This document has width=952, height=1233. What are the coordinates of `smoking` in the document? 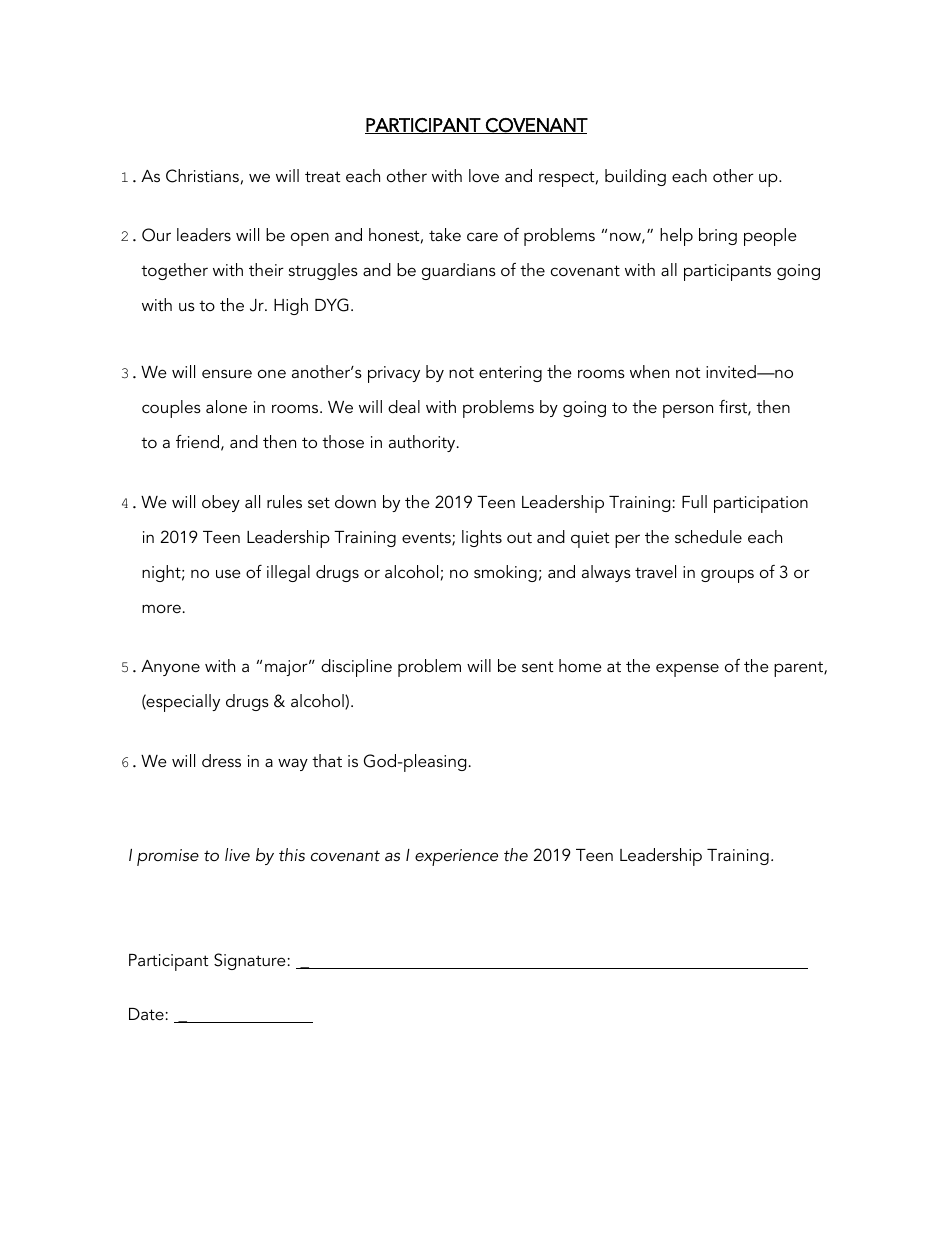 It's located at (505, 573).
